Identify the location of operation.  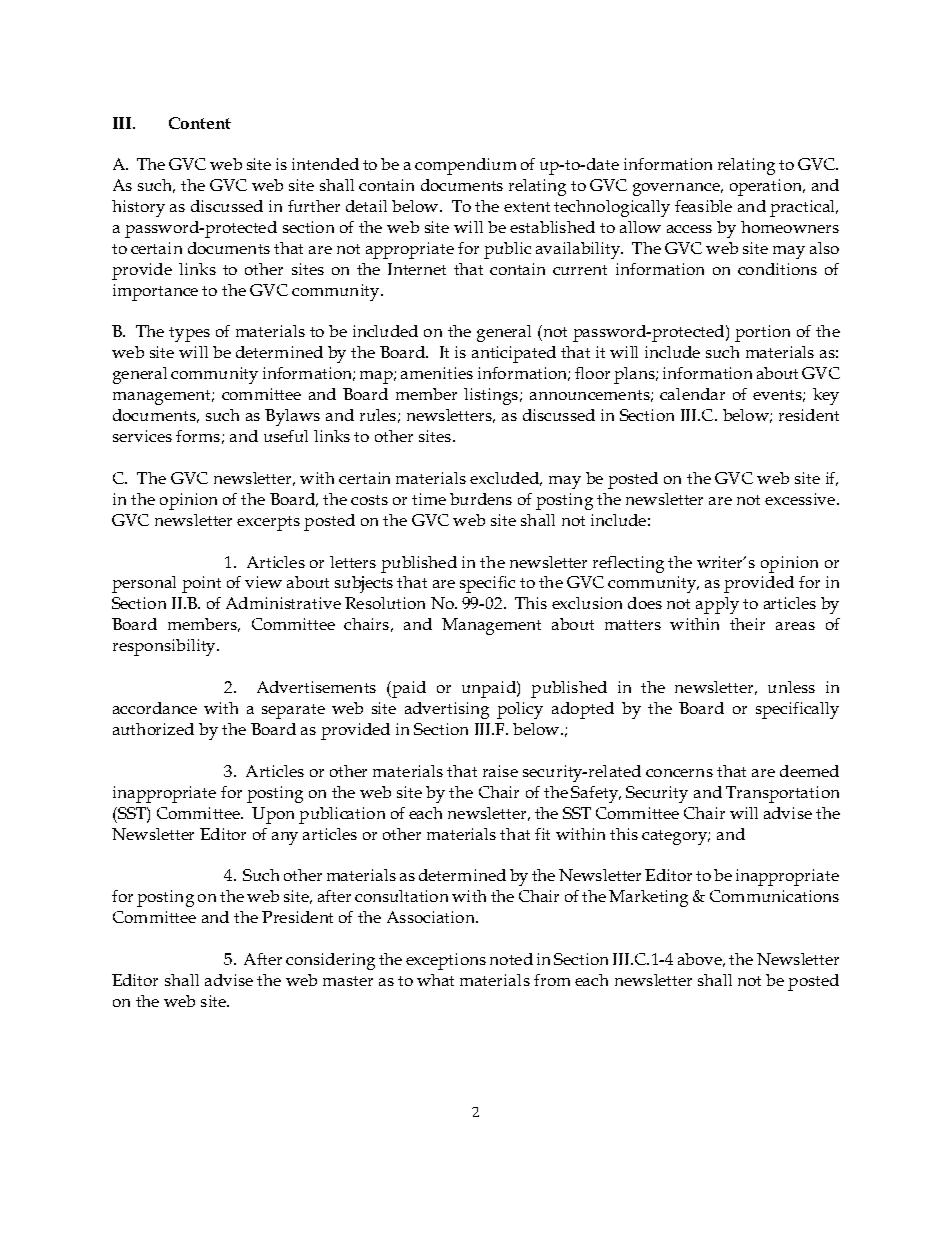
(767, 187).
